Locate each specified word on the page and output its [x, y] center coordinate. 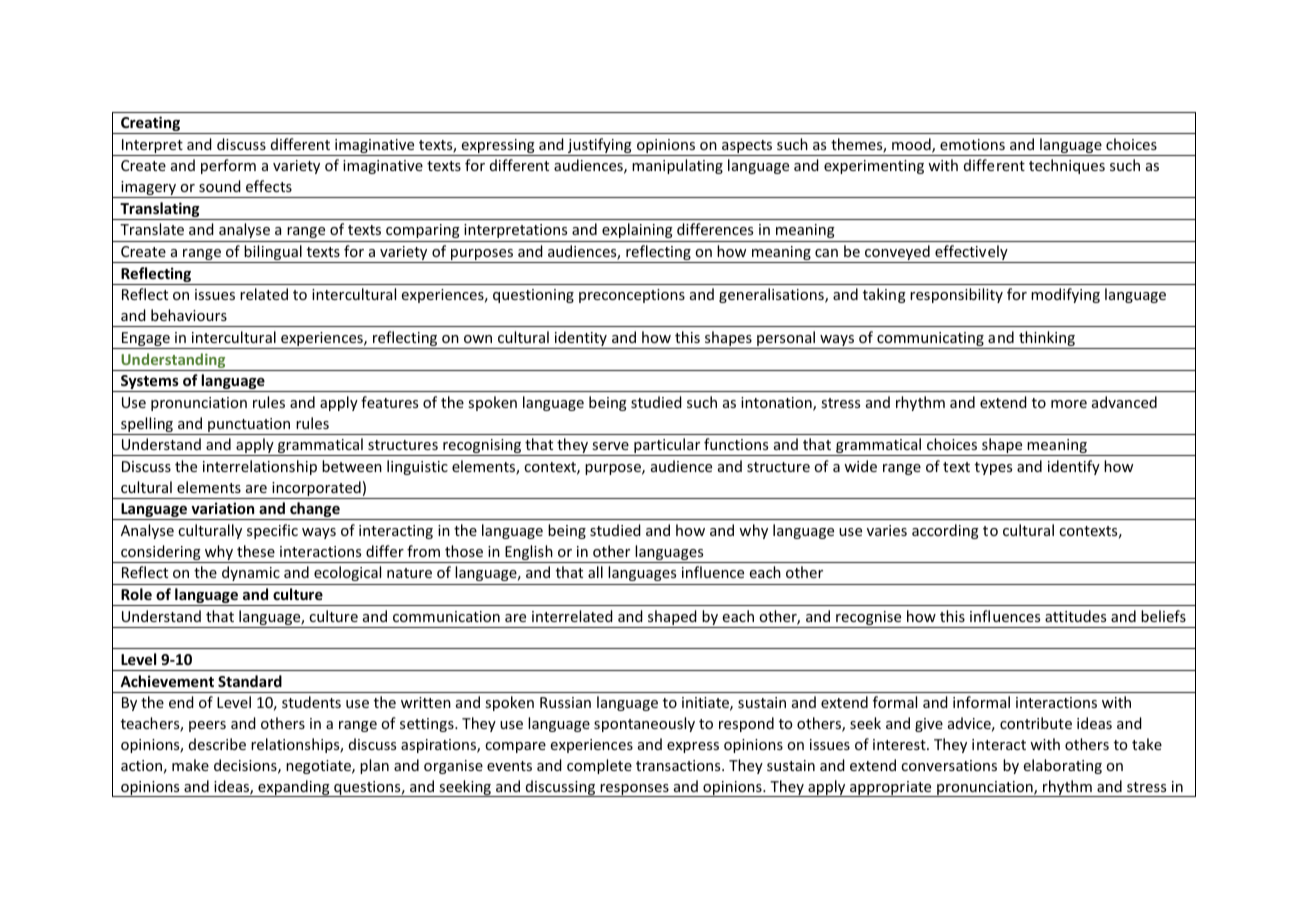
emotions [972, 144]
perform [228, 166]
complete [599, 766]
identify [1074, 467]
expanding [294, 788]
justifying [600, 147]
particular [667, 447]
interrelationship [260, 467]
